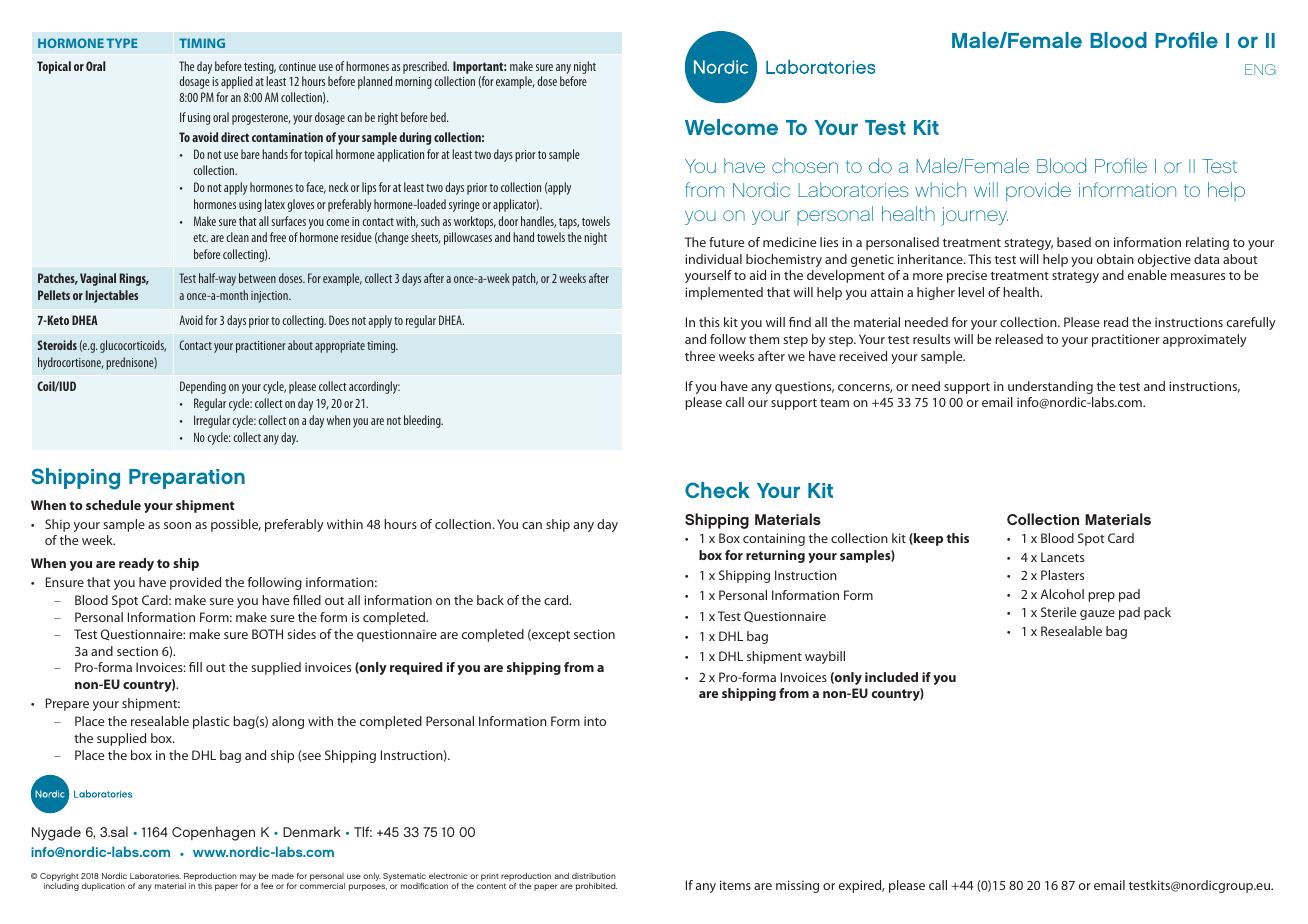 This screenshot has height=924, width=1308. What do you see at coordinates (426, 69) in the screenshot?
I see `prescribed` at bounding box center [426, 69].
